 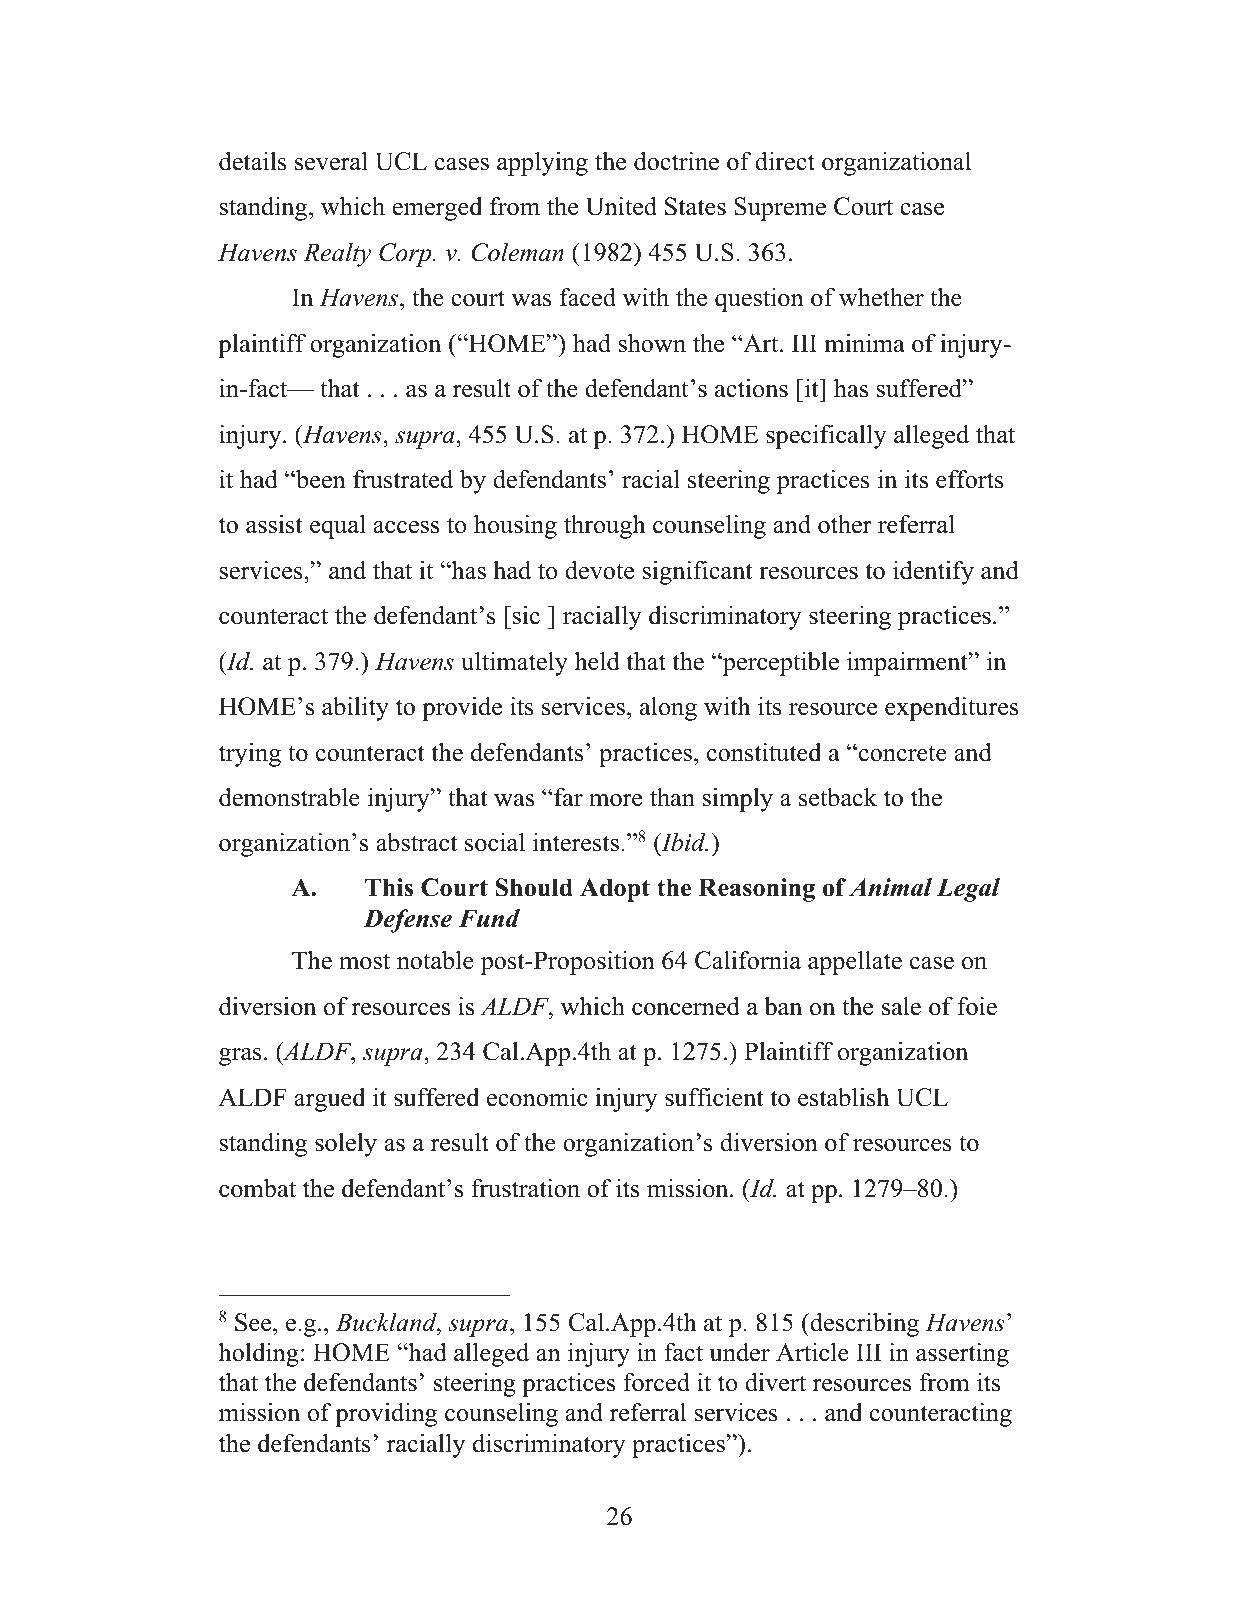 What do you see at coordinates (615, 800) in the document?
I see `more` at bounding box center [615, 800].
